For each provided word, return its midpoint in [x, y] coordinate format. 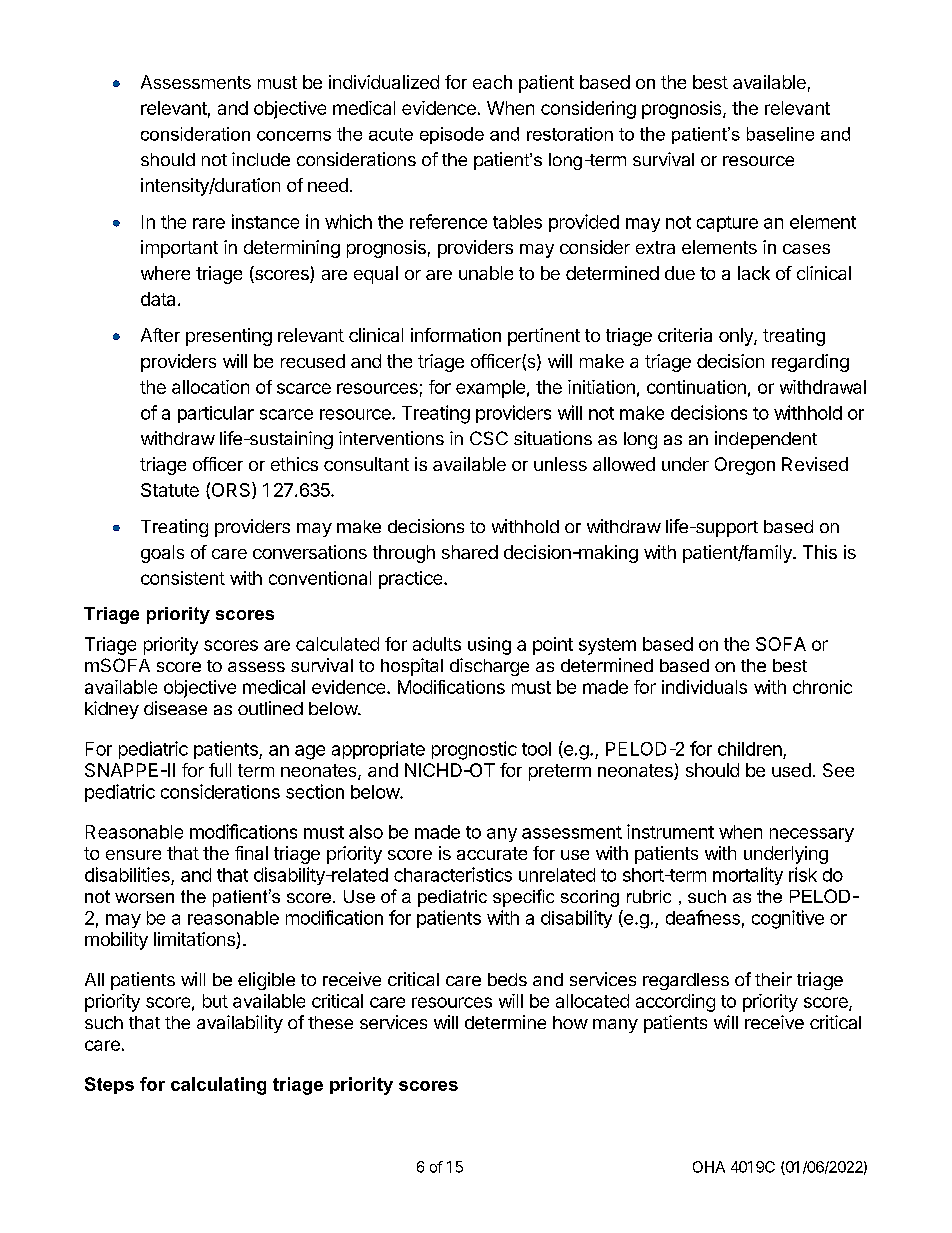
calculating [218, 1086]
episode [452, 135]
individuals [704, 687]
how [570, 1022]
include [261, 159]
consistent [183, 578]
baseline [780, 134]
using [489, 646]
